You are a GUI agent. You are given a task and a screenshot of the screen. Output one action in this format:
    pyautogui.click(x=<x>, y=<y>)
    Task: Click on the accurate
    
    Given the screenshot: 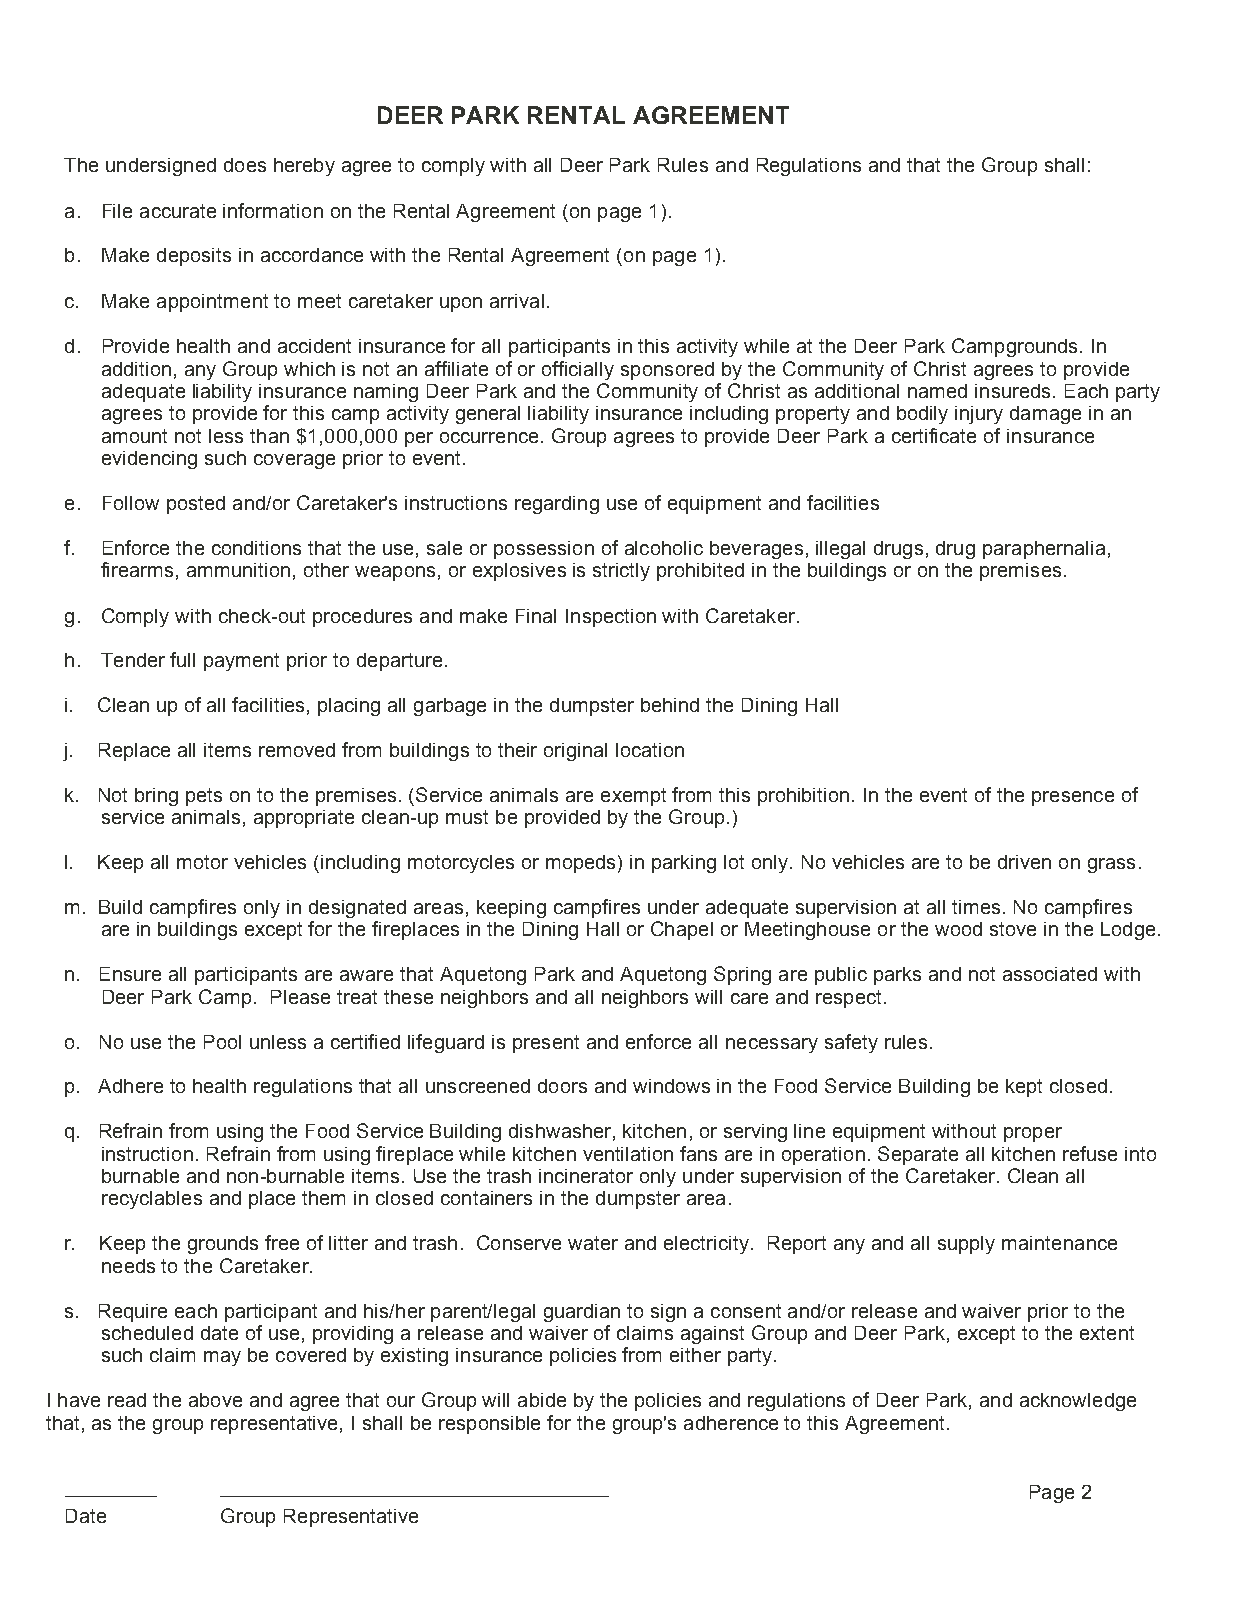 What is the action you would take?
    pyautogui.click(x=178, y=211)
